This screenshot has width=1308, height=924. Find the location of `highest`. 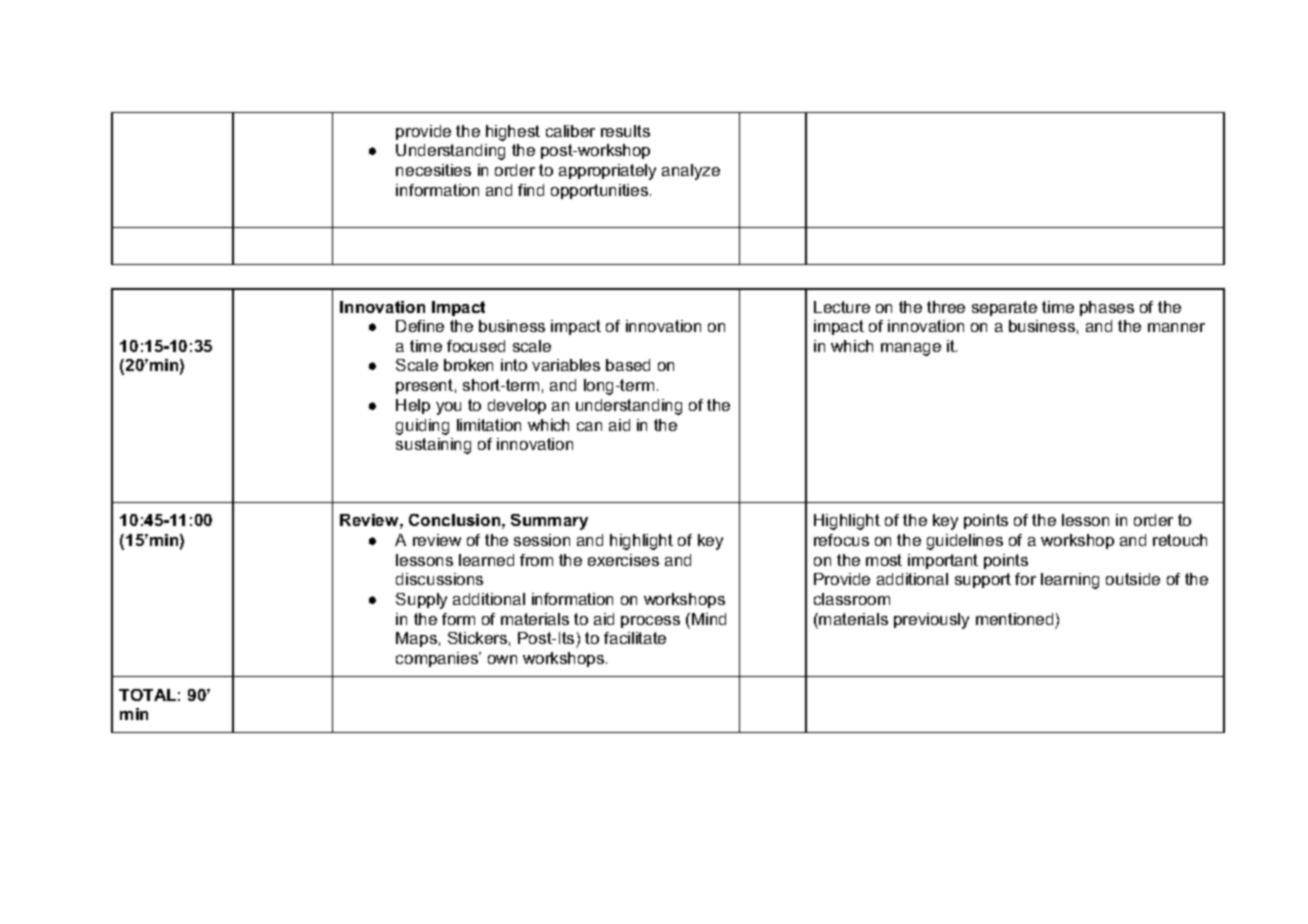

highest is located at coordinates (513, 133).
